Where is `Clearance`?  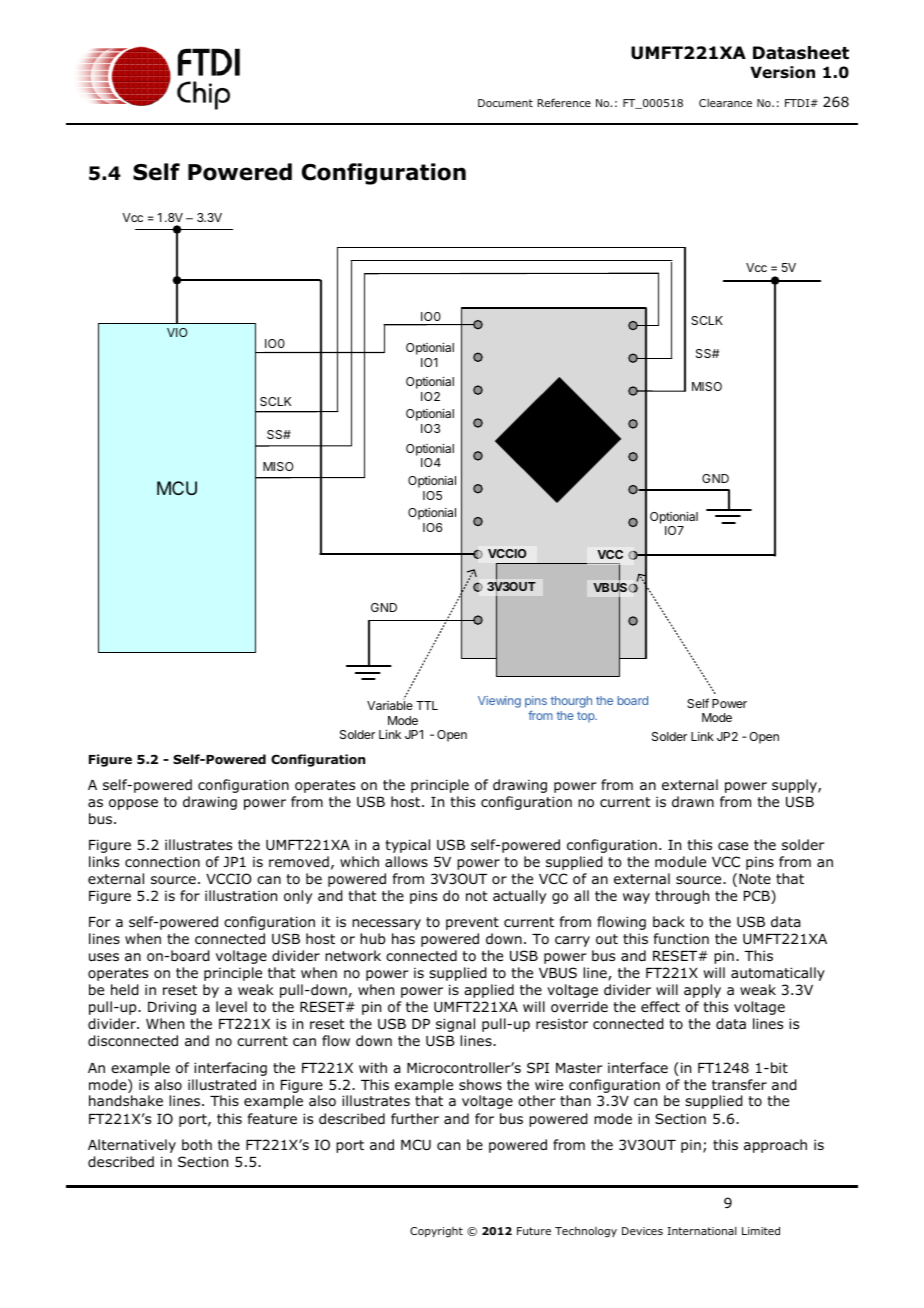 Clearance is located at coordinates (725, 103).
